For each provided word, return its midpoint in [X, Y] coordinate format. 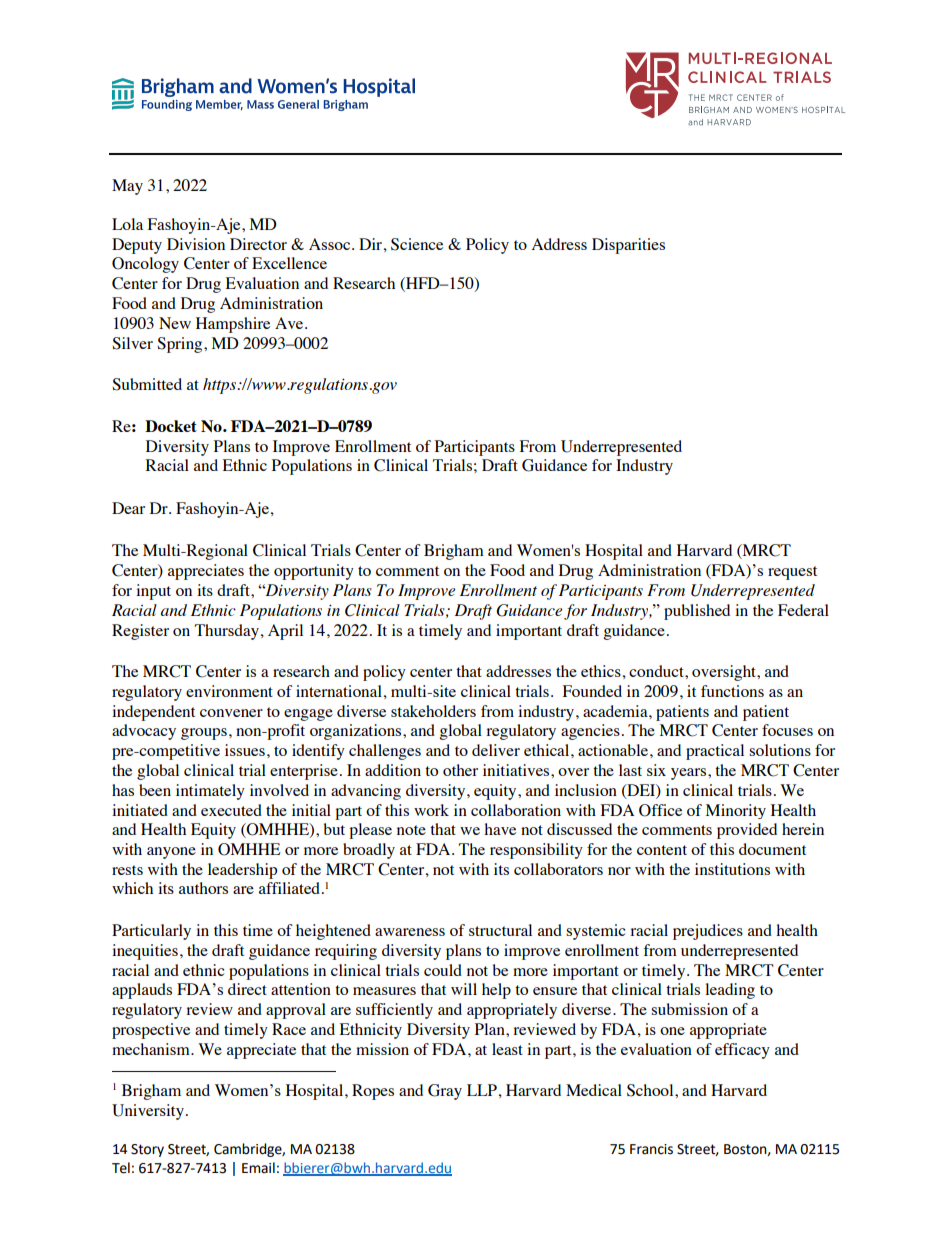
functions [732, 691]
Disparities [628, 246]
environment [229, 691]
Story [147, 1150]
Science [417, 244]
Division [196, 244]
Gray [445, 1092]
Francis [651, 1149]
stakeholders [433, 711]
